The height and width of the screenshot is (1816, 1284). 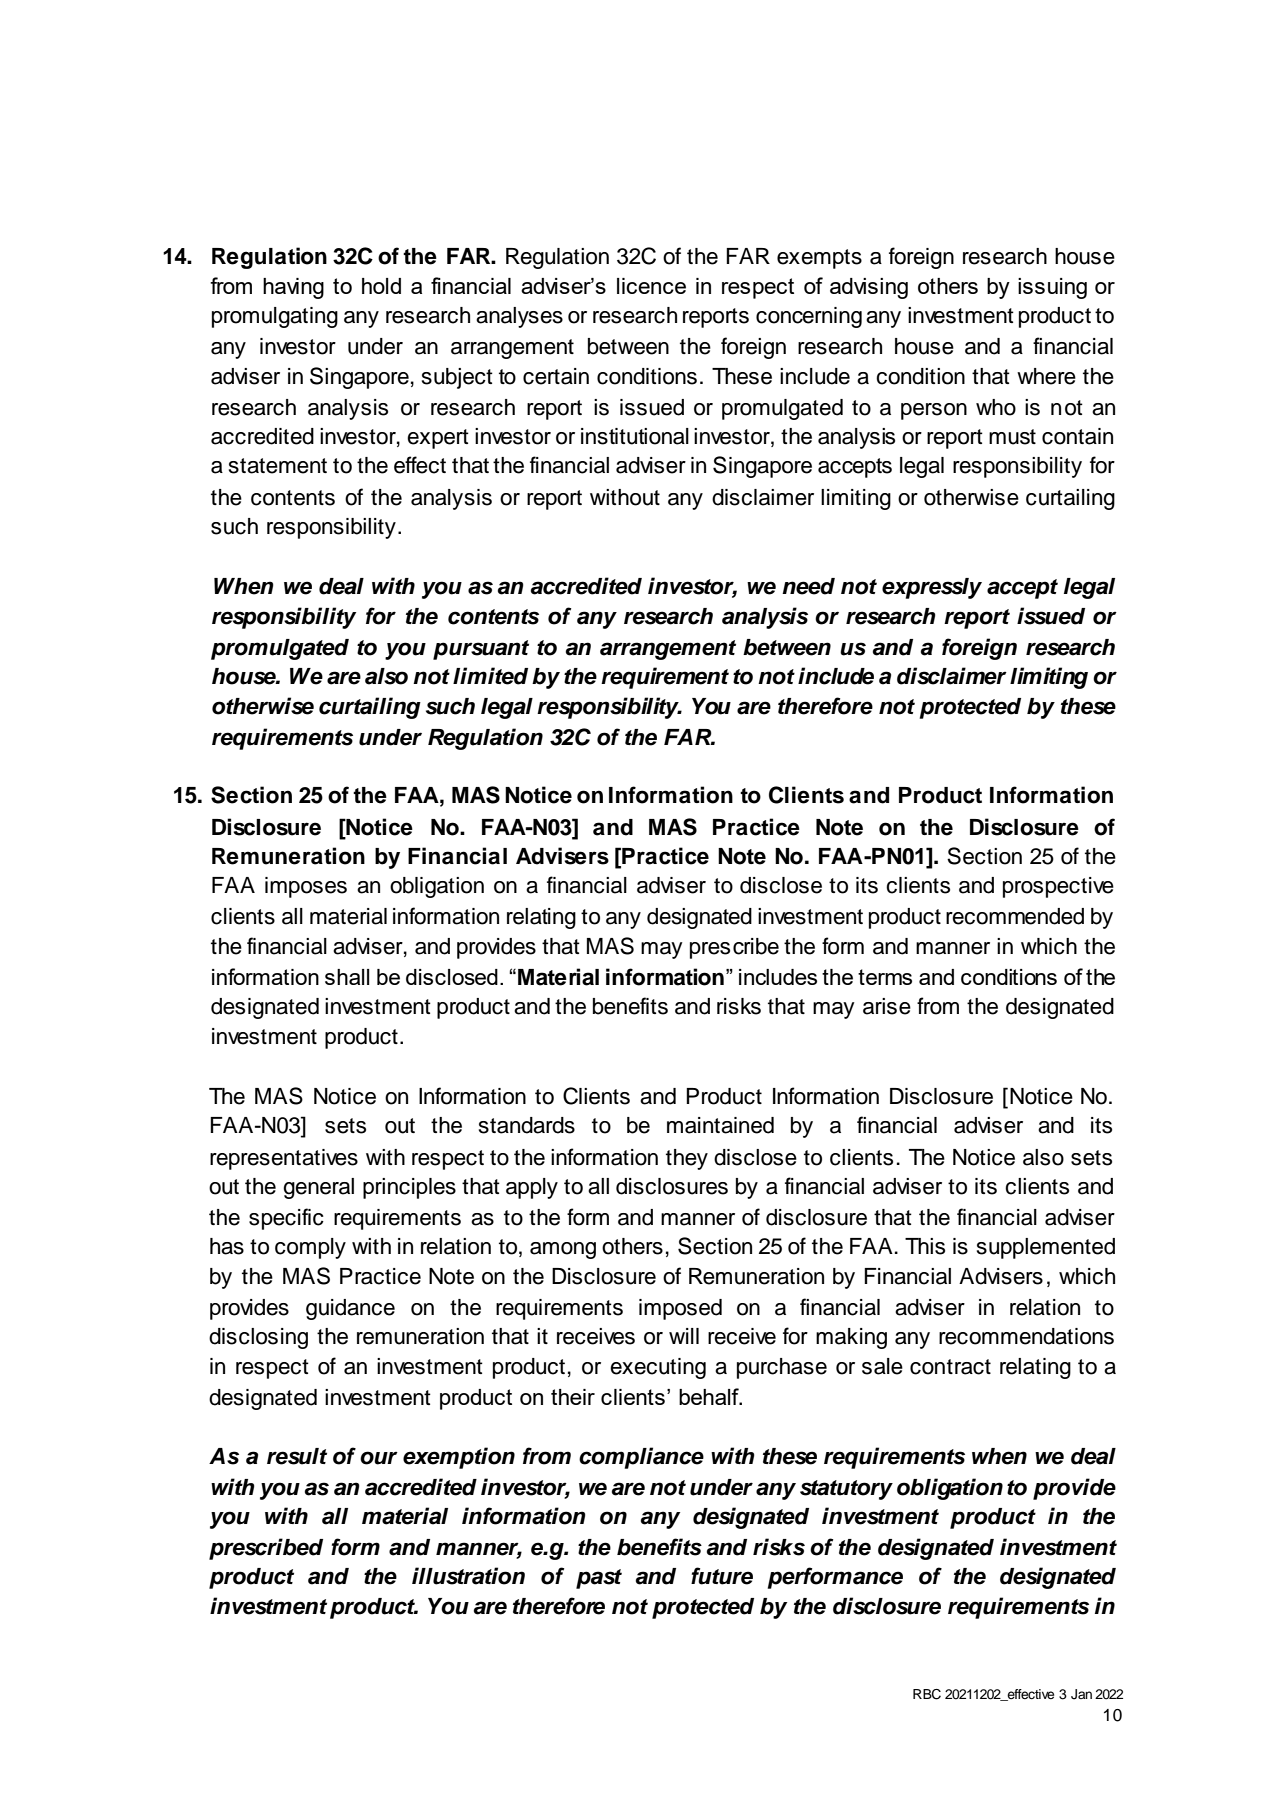 What do you see at coordinates (350, 1309) in the screenshot?
I see `guidance` at bounding box center [350, 1309].
